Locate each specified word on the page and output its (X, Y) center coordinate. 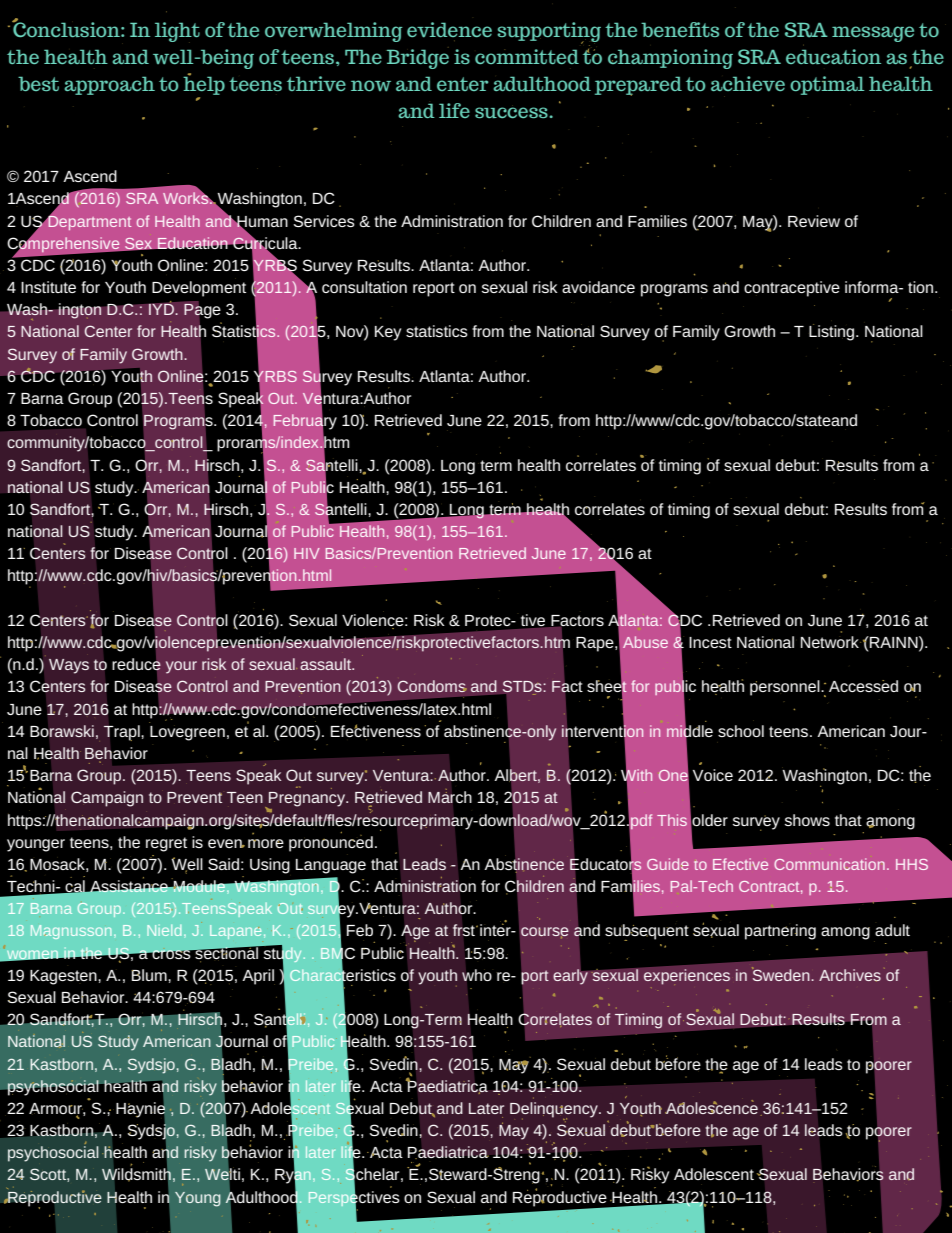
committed (527, 56)
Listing (833, 332)
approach (109, 85)
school (741, 731)
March (449, 796)
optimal (827, 85)
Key (388, 333)
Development (199, 289)
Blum (150, 975)
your (181, 667)
